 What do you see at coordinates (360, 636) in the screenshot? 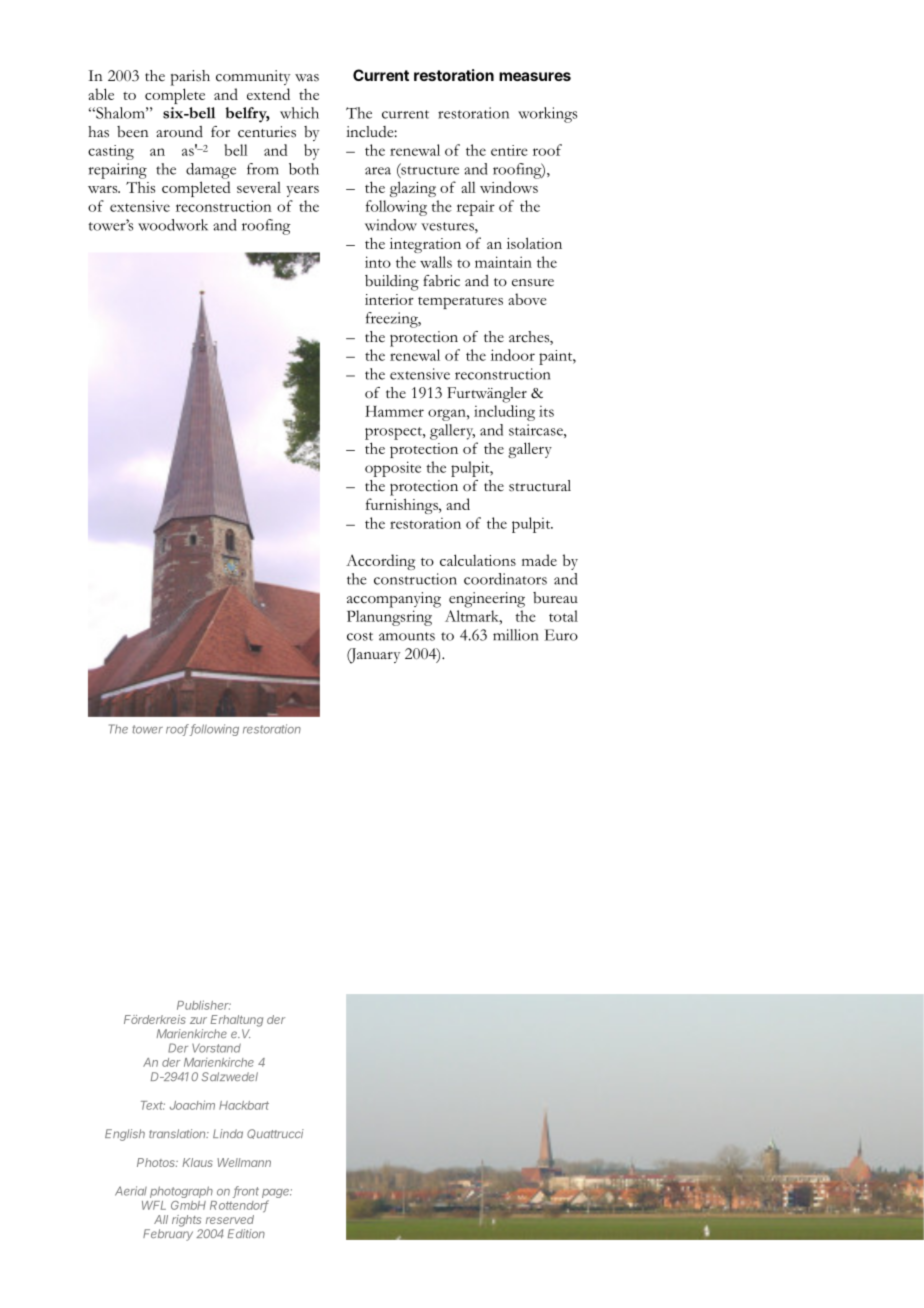
I see `cost` at bounding box center [360, 636].
